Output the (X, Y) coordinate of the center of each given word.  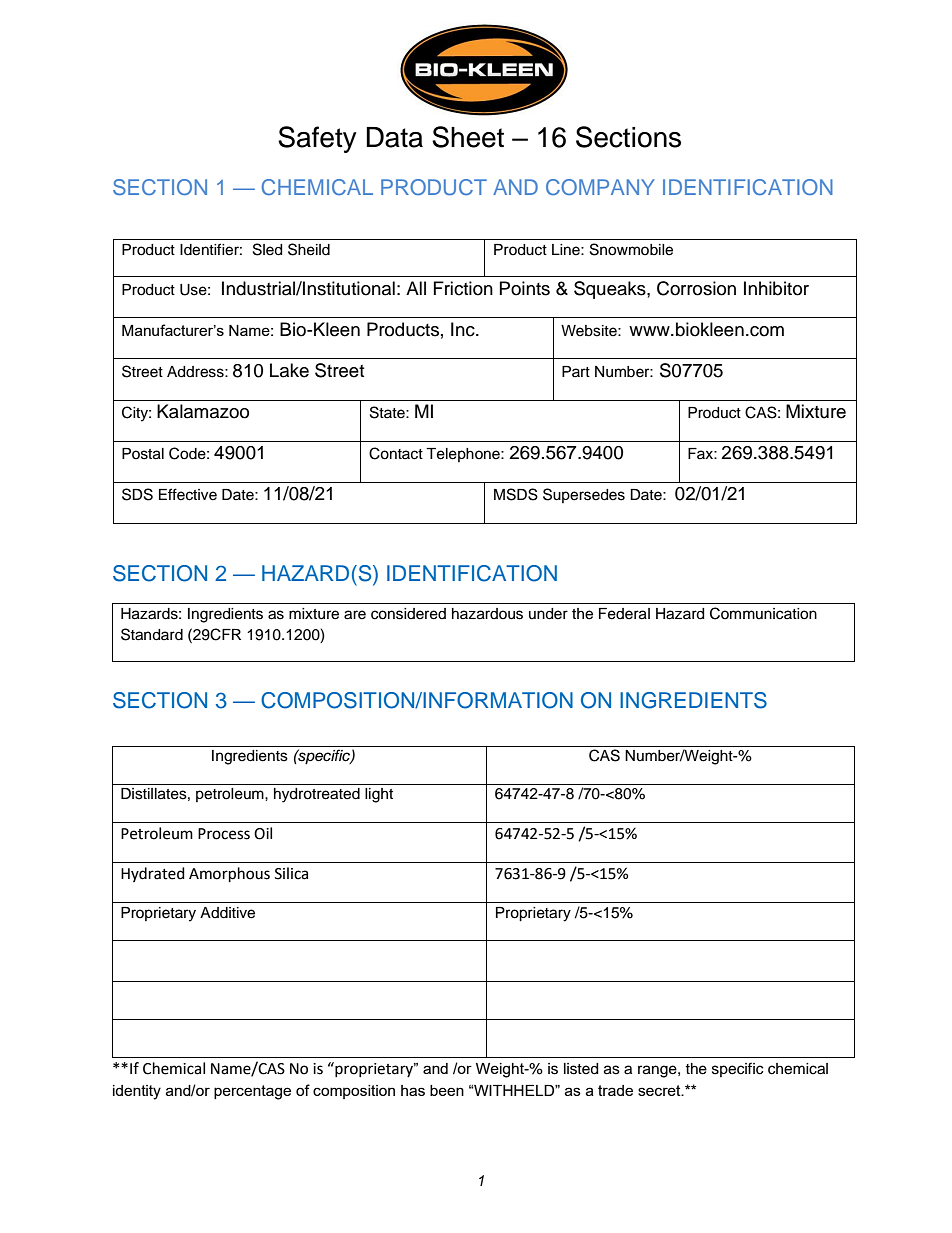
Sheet (468, 137)
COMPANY (600, 187)
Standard (152, 634)
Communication (763, 613)
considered (408, 614)
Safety (317, 139)
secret (660, 1090)
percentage (252, 1092)
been (447, 1090)
